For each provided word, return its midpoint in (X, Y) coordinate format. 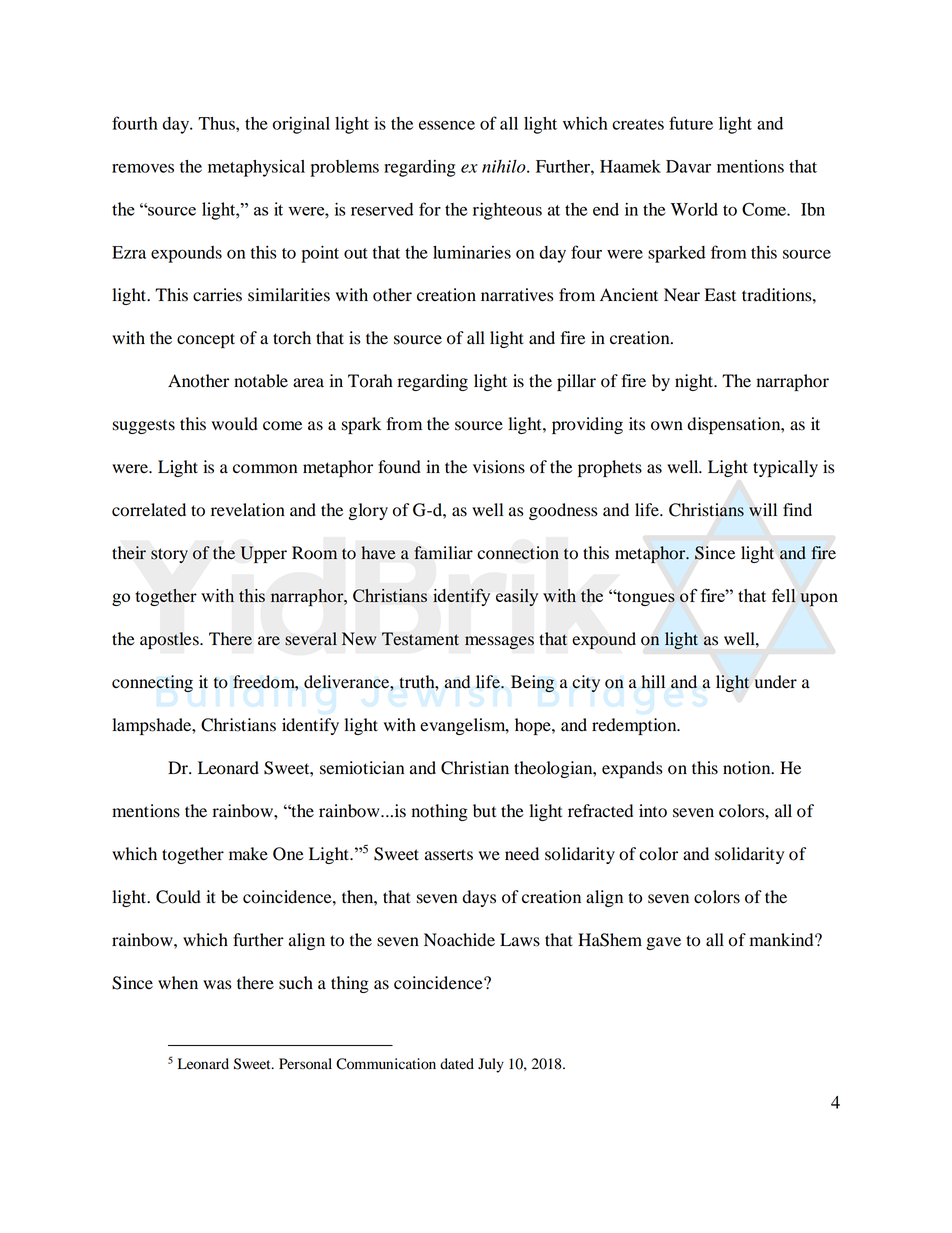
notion (748, 768)
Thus (217, 123)
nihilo (505, 166)
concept (206, 340)
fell (784, 595)
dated (457, 1064)
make (248, 854)
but (484, 811)
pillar (576, 382)
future (691, 123)
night (695, 382)
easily (517, 597)
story (169, 555)
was (217, 985)
